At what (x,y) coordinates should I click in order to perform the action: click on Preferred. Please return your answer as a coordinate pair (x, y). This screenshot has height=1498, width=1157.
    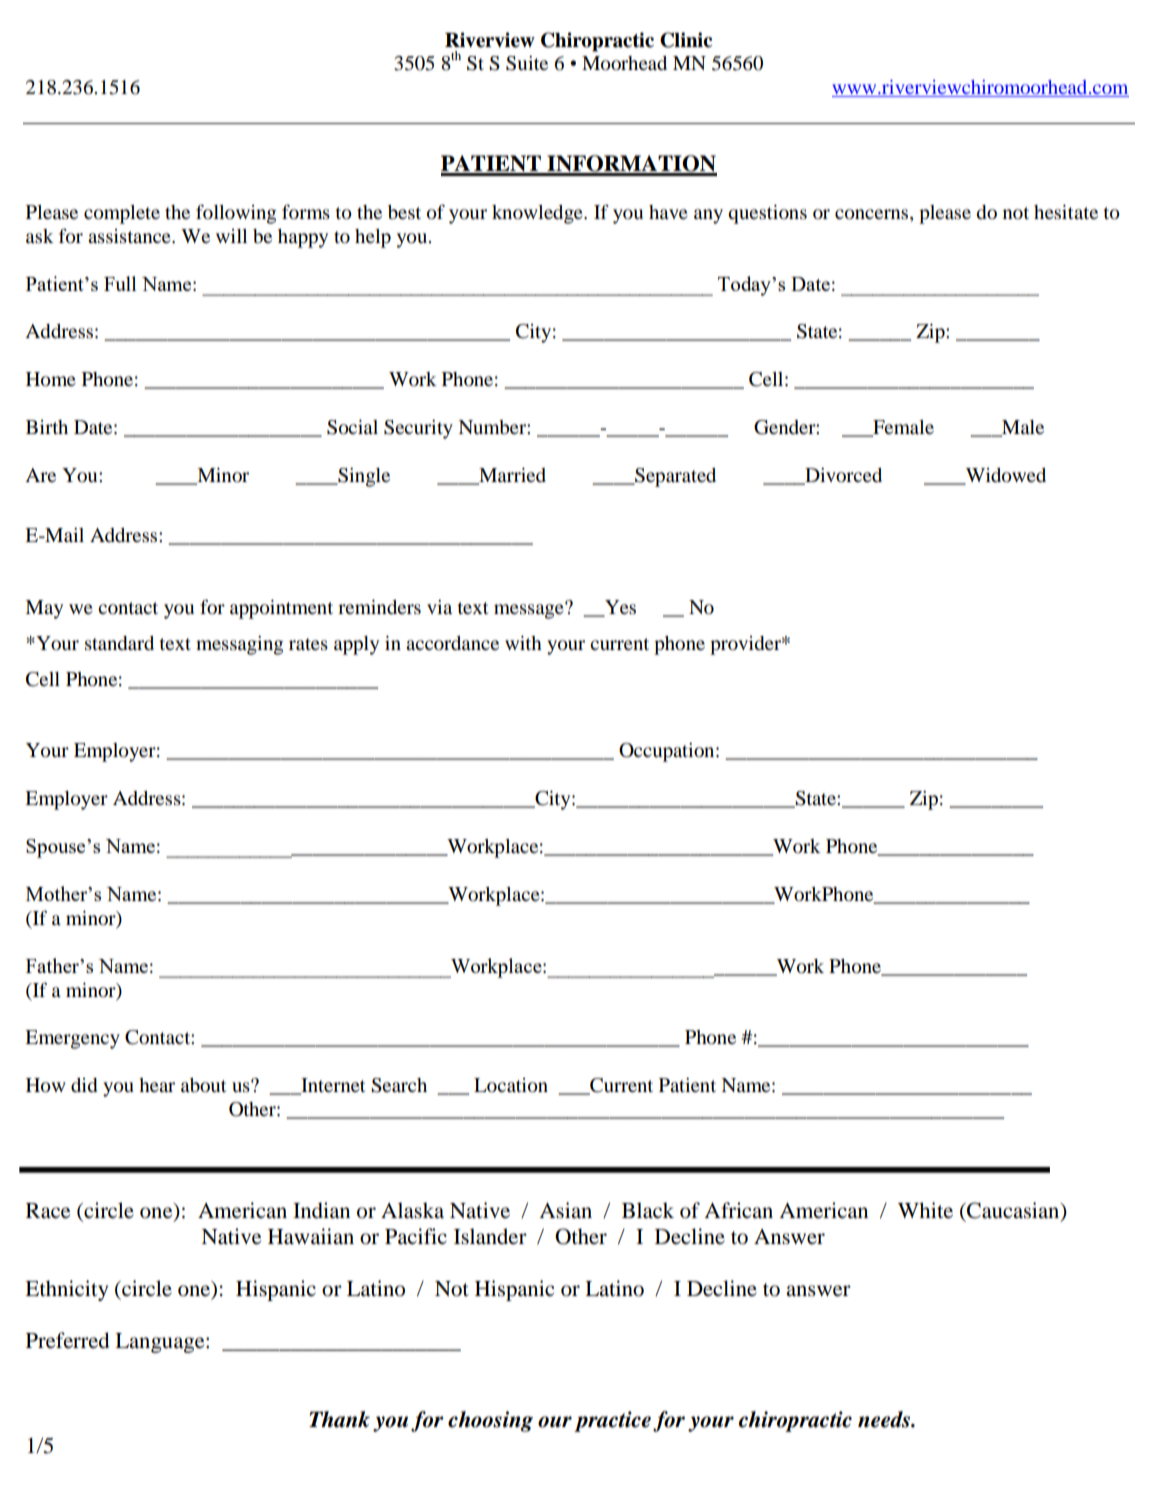
    Looking at the image, I should click on (67, 1340).
